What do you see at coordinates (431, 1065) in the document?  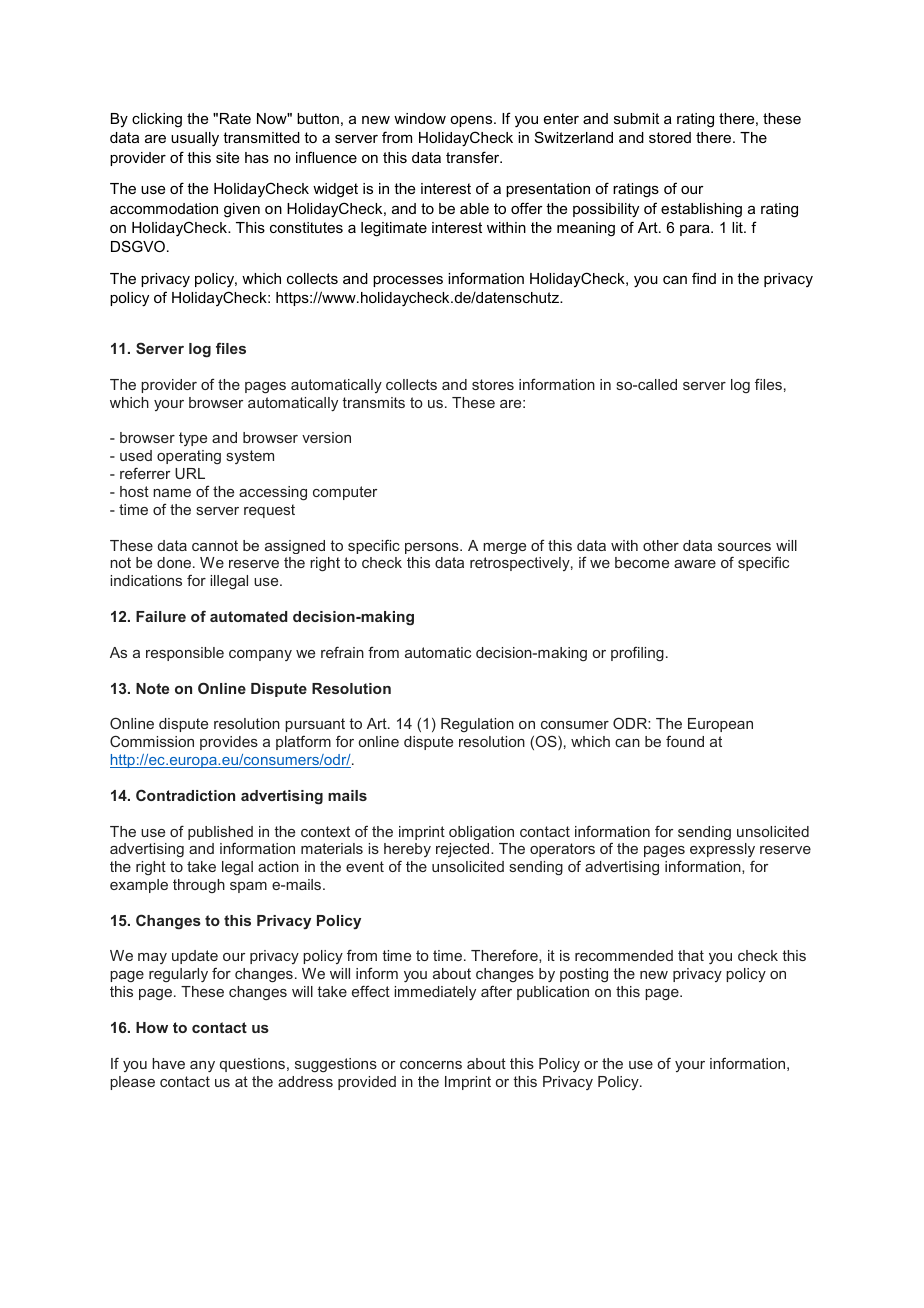 I see `concerns` at bounding box center [431, 1065].
